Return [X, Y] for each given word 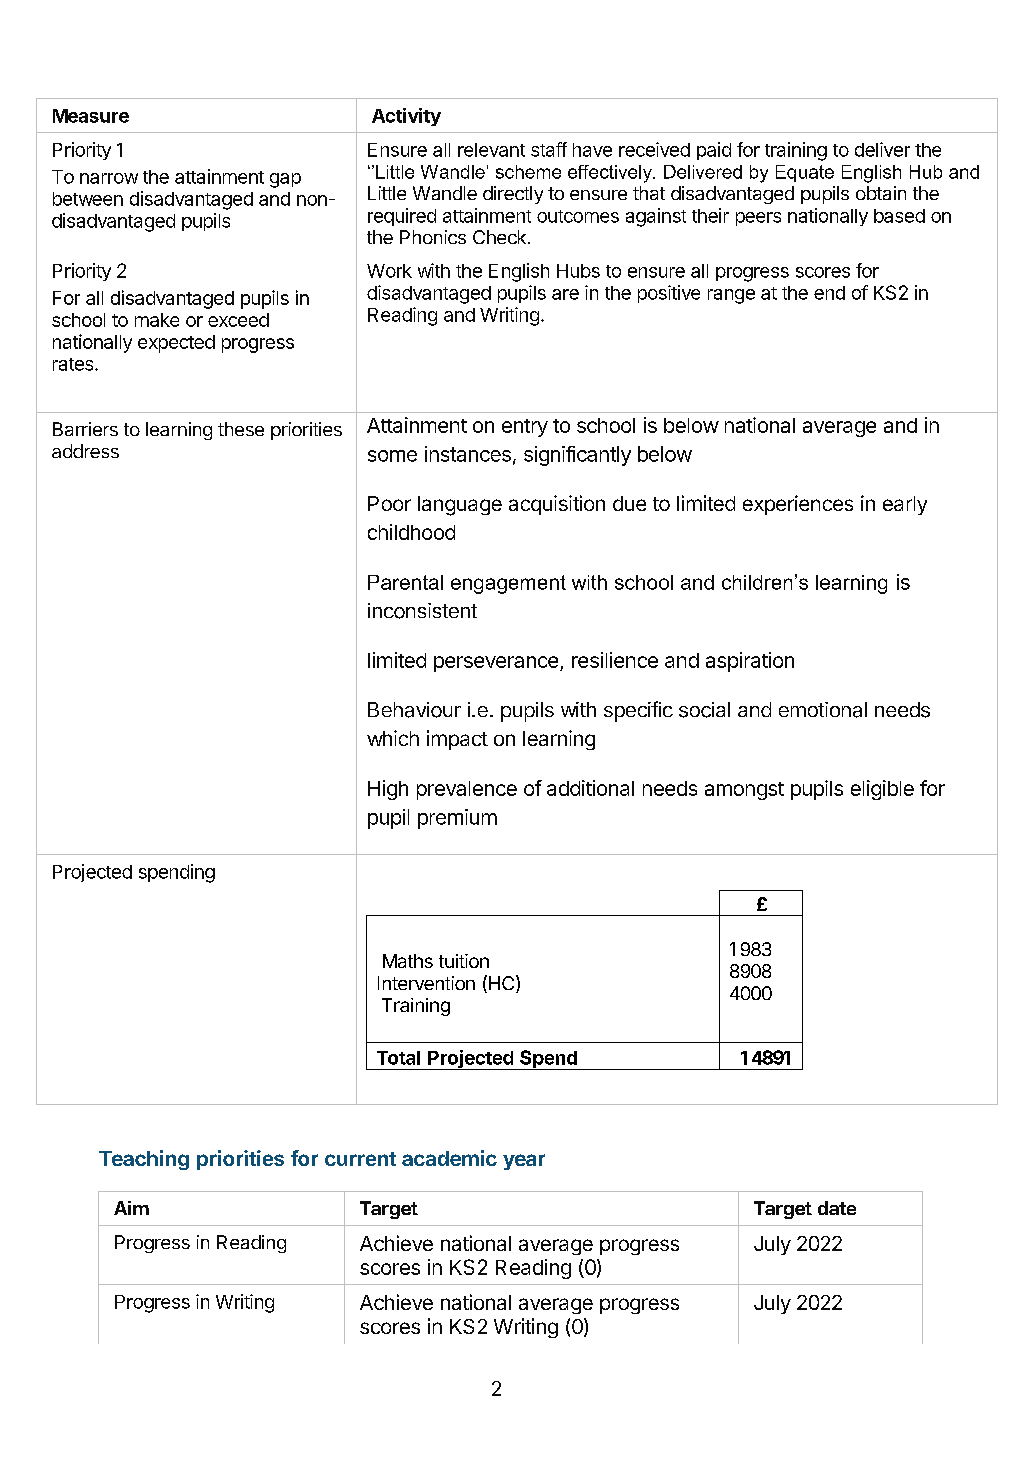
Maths [408, 961]
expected [176, 344]
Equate [805, 173]
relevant [491, 150]
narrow [109, 178]
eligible [882, 790]
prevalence [467, 790]
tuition [464, 961]
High [388, 790]
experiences [798, 505]
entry [525, 428]
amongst [744, 791]
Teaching [144, 1160]
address [85, 451]
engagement [508, 584]
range [731, 296]
